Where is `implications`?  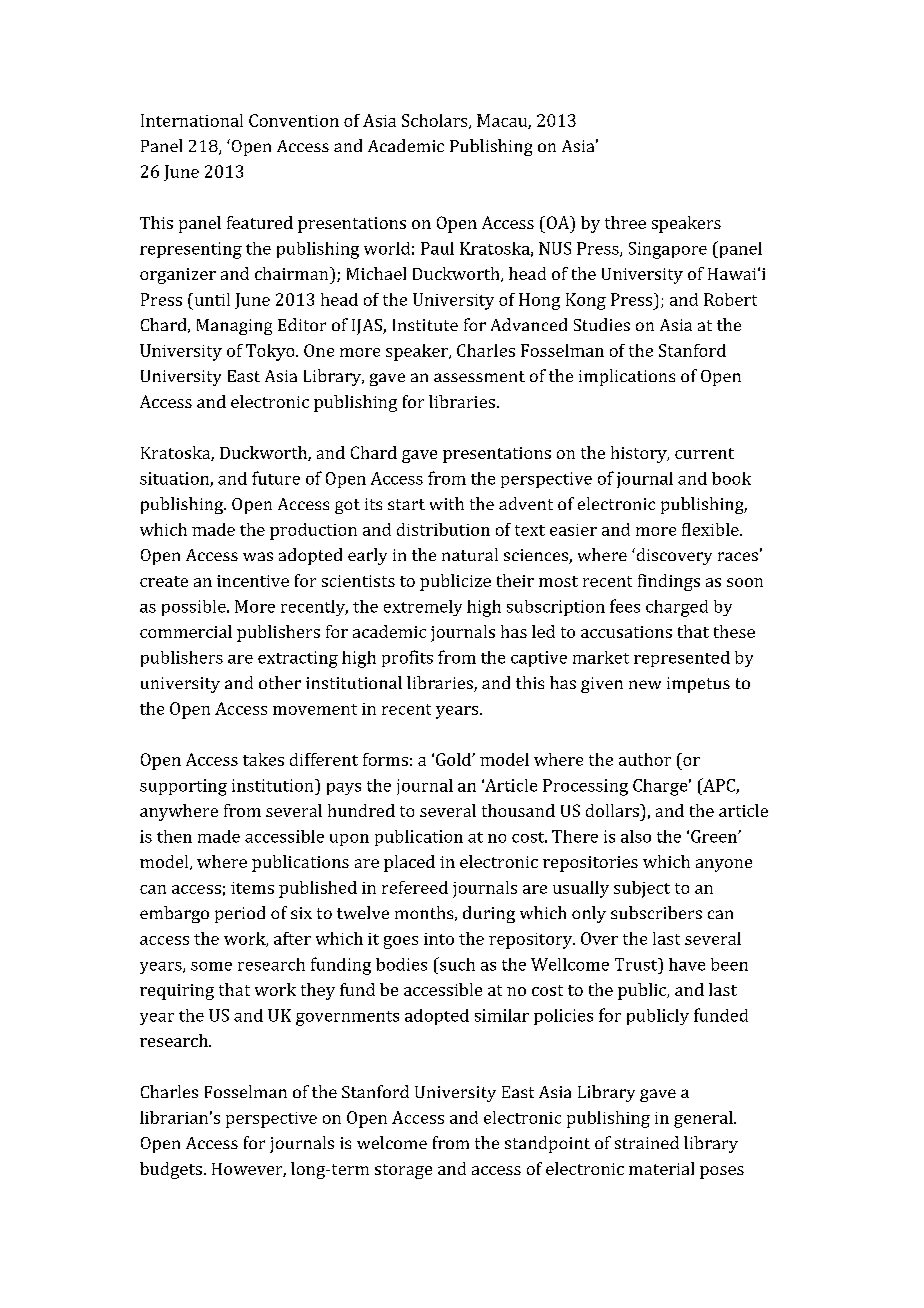
implications is located at coordinates (627, 377).
